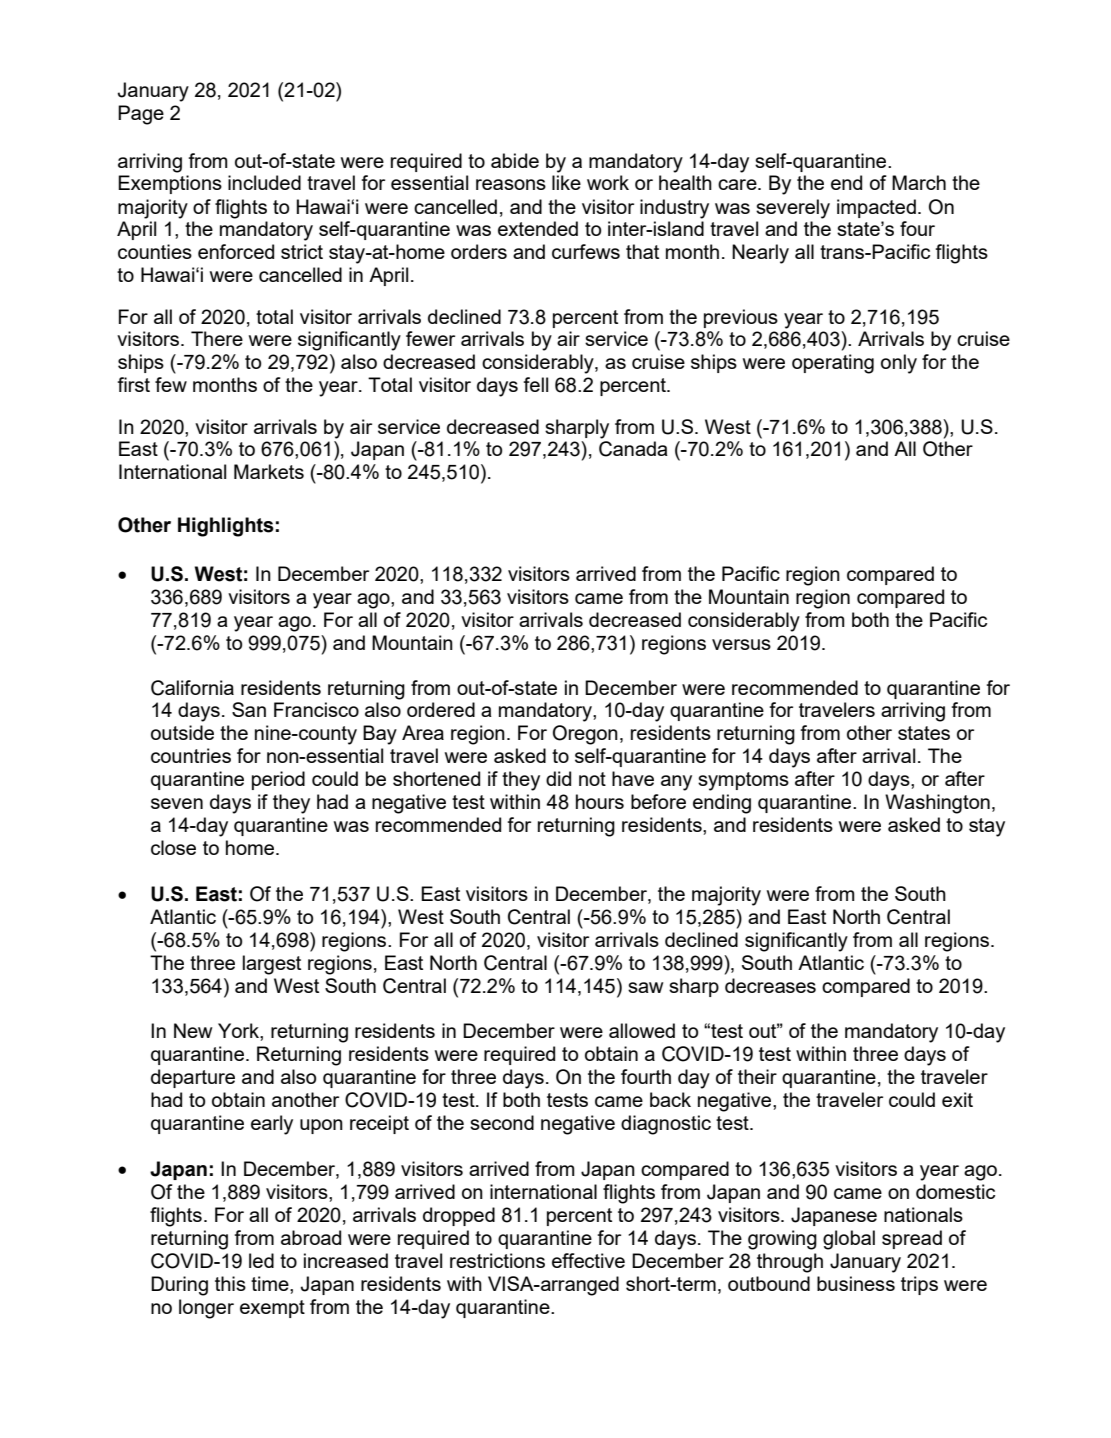 This document has width=1111, height=1438. I want to click on effective, so click(588, 1260).
